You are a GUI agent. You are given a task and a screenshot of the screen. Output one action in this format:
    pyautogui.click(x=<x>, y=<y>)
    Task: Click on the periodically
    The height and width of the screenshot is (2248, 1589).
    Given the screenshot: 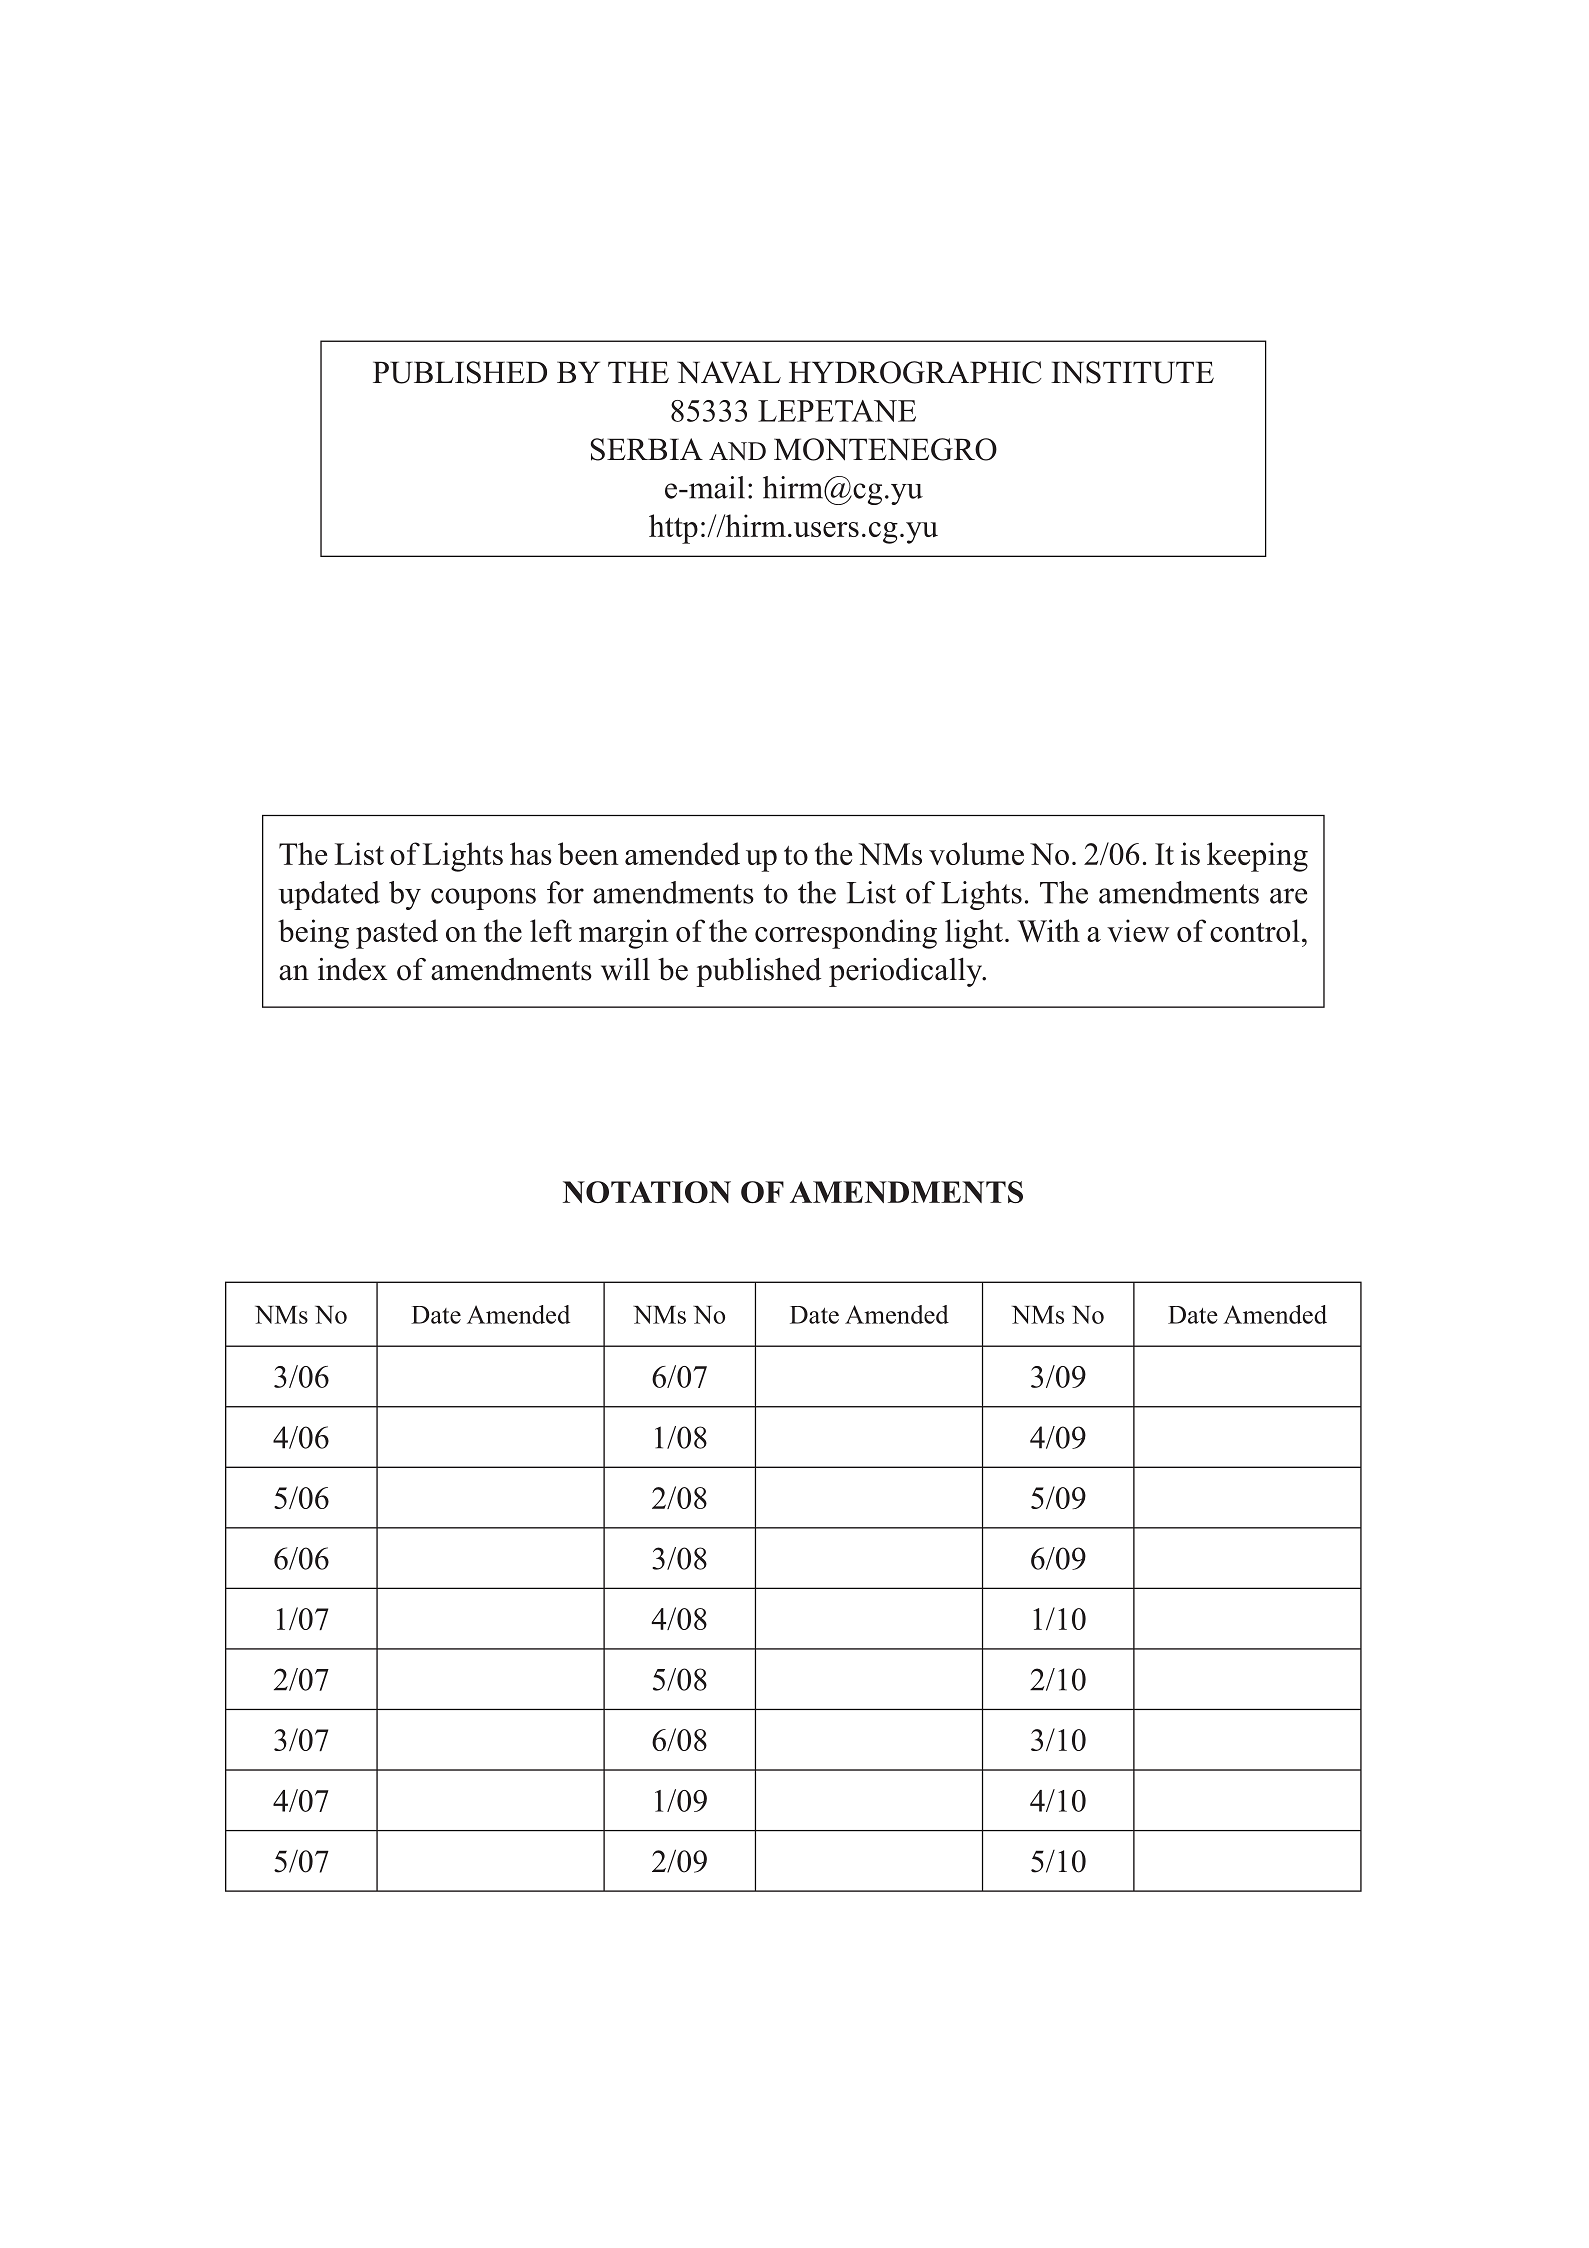 What is the action you would take?
    pyautogui.click(x=907, y=972)
